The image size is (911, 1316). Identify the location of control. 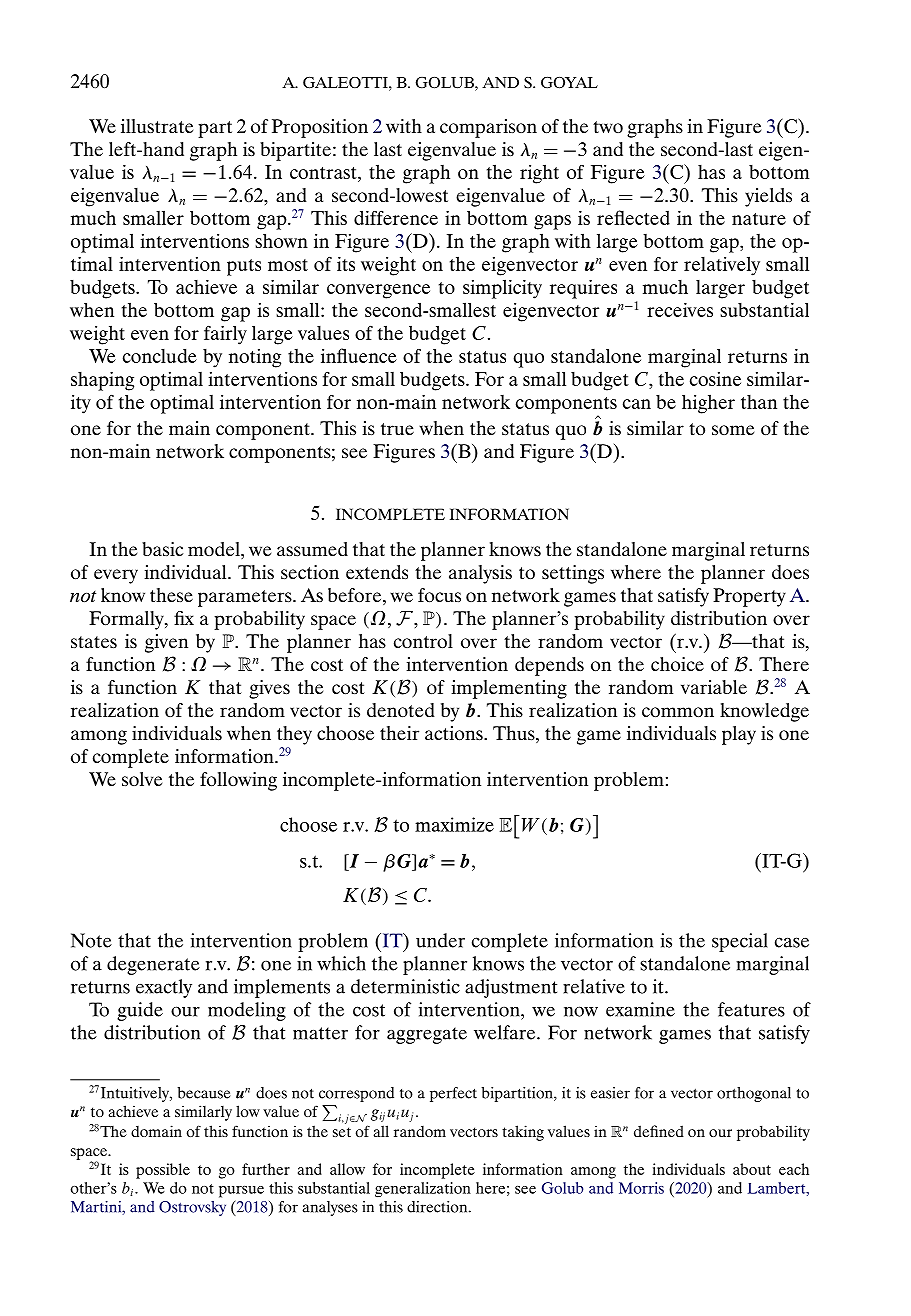
(423, 641).
